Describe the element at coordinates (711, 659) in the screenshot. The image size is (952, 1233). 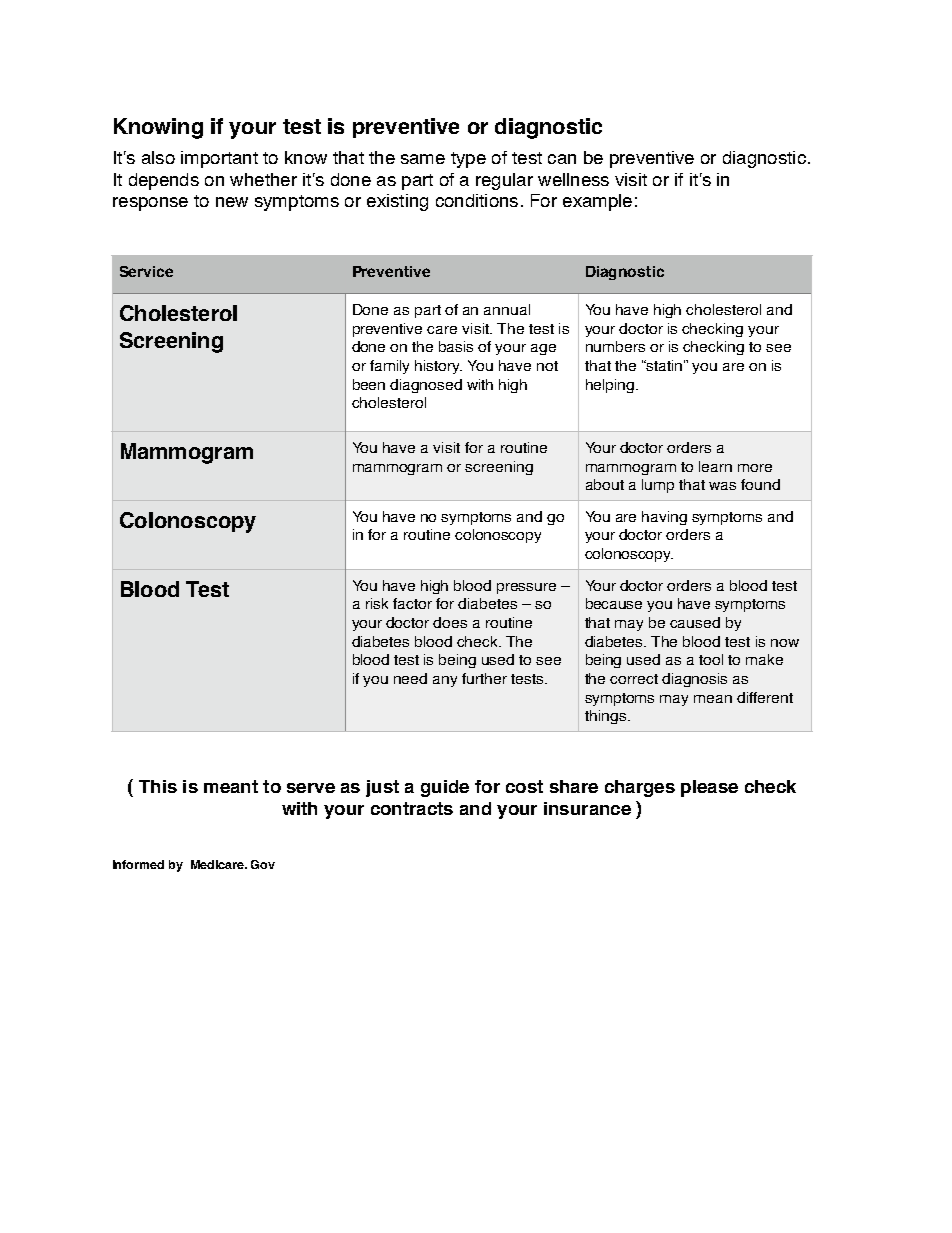
I see `tool` at that location.
